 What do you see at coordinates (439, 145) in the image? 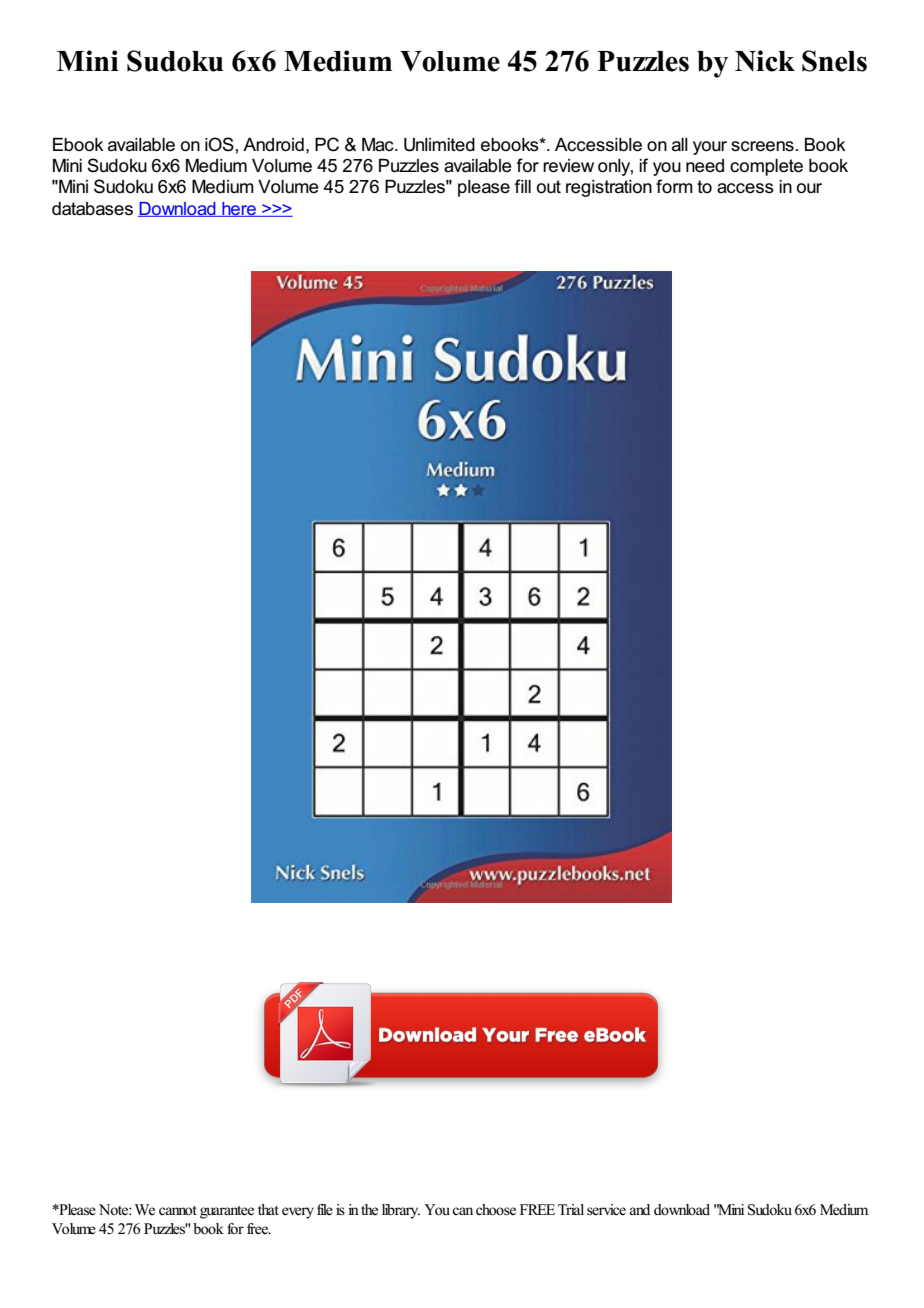
I see `Unlimited` at bounding box center [439, 145].
